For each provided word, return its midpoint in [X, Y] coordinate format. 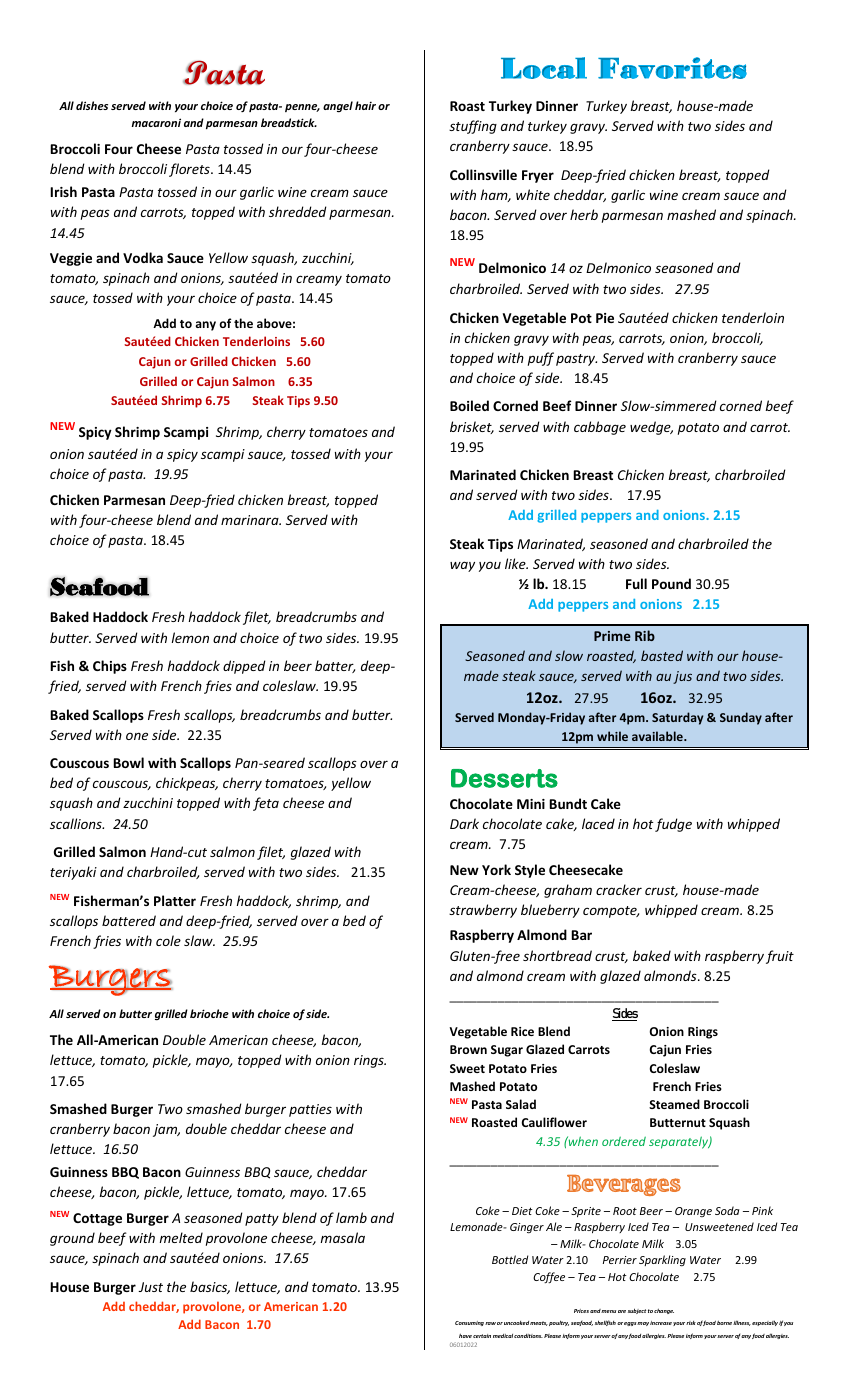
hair [365, 105]
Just [150, 1287]
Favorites [672, 68]
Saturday [677, 718]
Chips [110, 667]
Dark [464, 823]
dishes [92, 105]
